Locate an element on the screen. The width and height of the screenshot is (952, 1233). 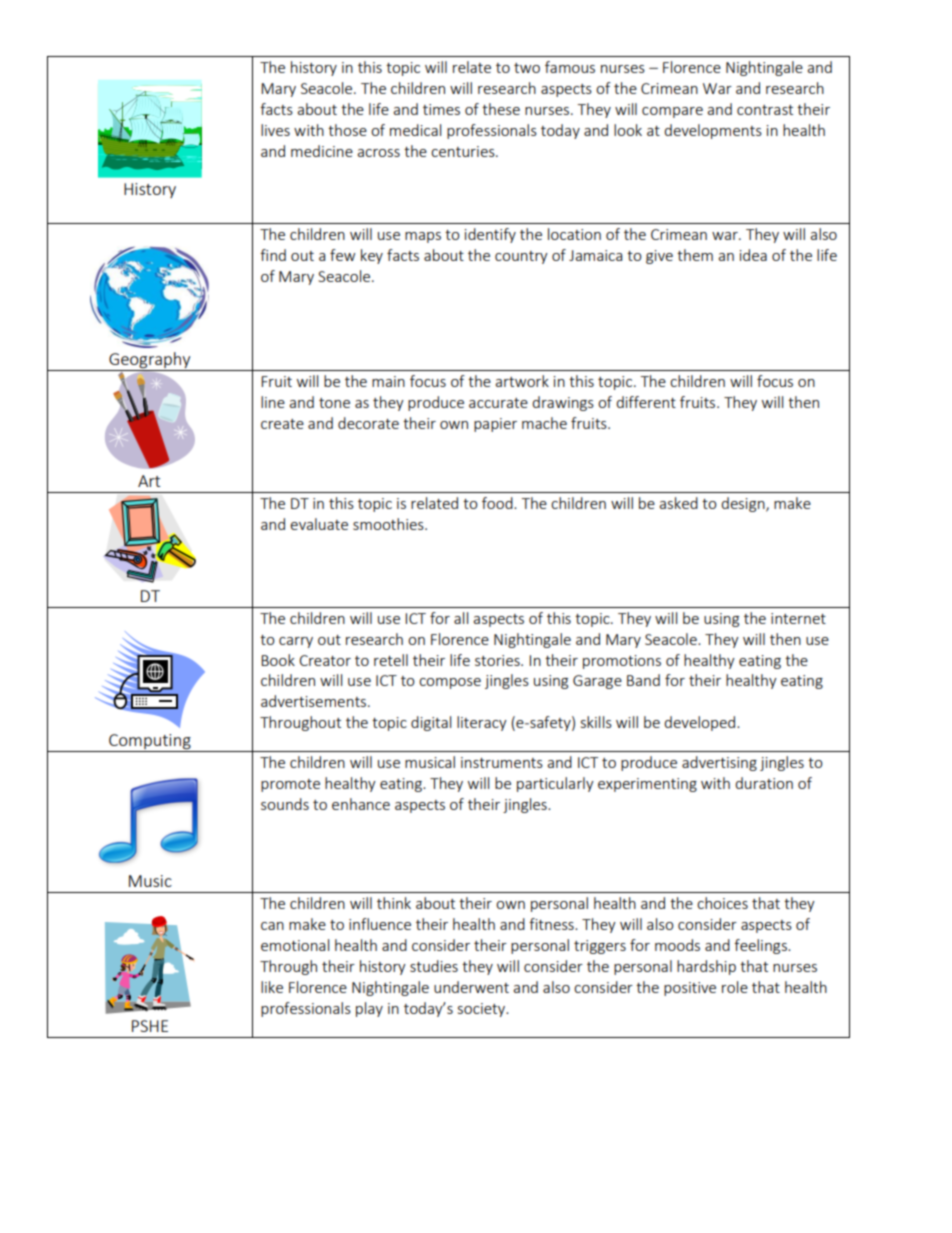
food is located at coordinates (498, 503).
